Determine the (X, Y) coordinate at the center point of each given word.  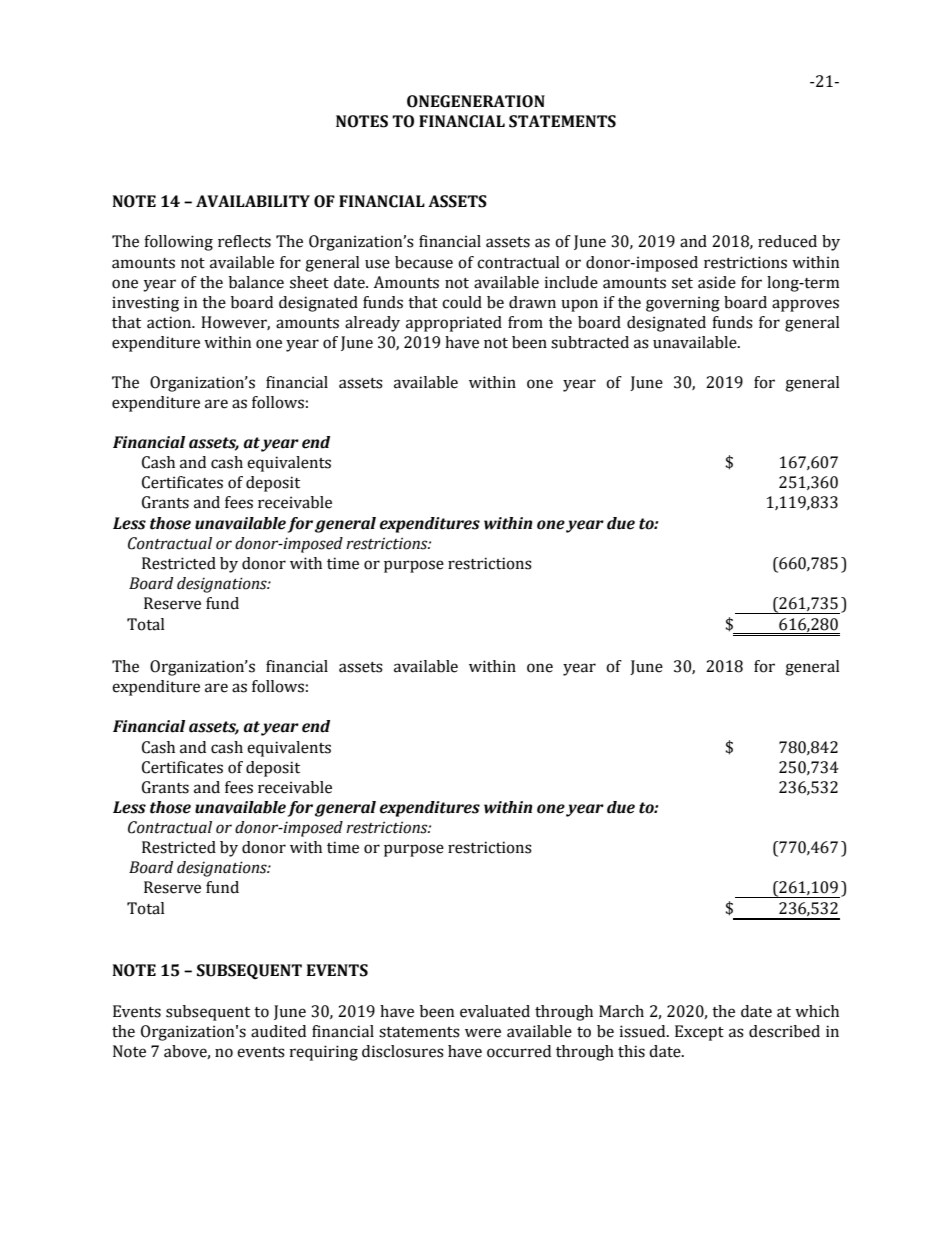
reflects (244, 241)
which (817, 1011)
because (424, 262)
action (170, 322)
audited (278, 1031)
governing (683, 304)
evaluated (495, 1011)
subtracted (590, 342)
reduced (787, 241)
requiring (323, 1053)
